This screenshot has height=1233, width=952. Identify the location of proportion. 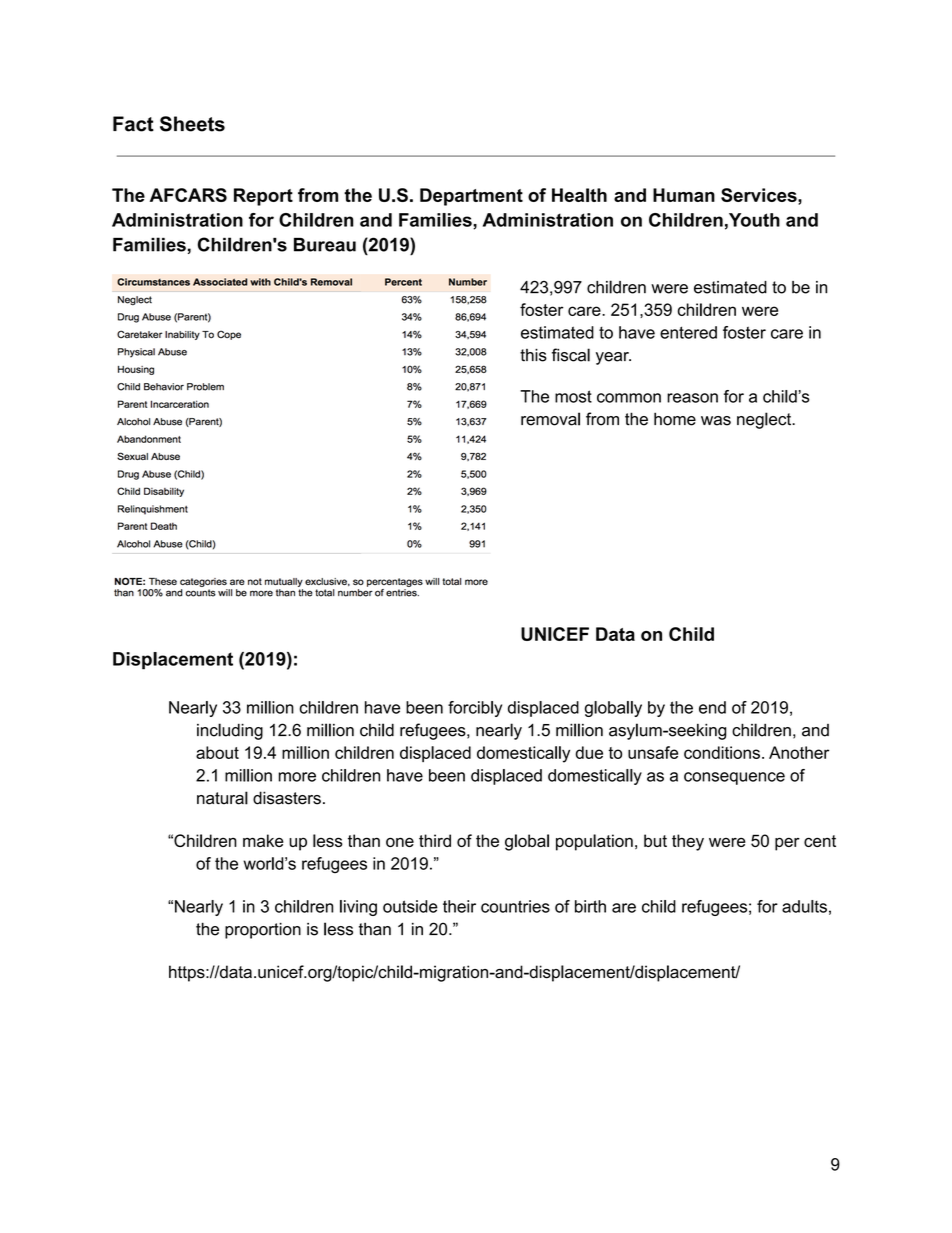
(263, 931).
